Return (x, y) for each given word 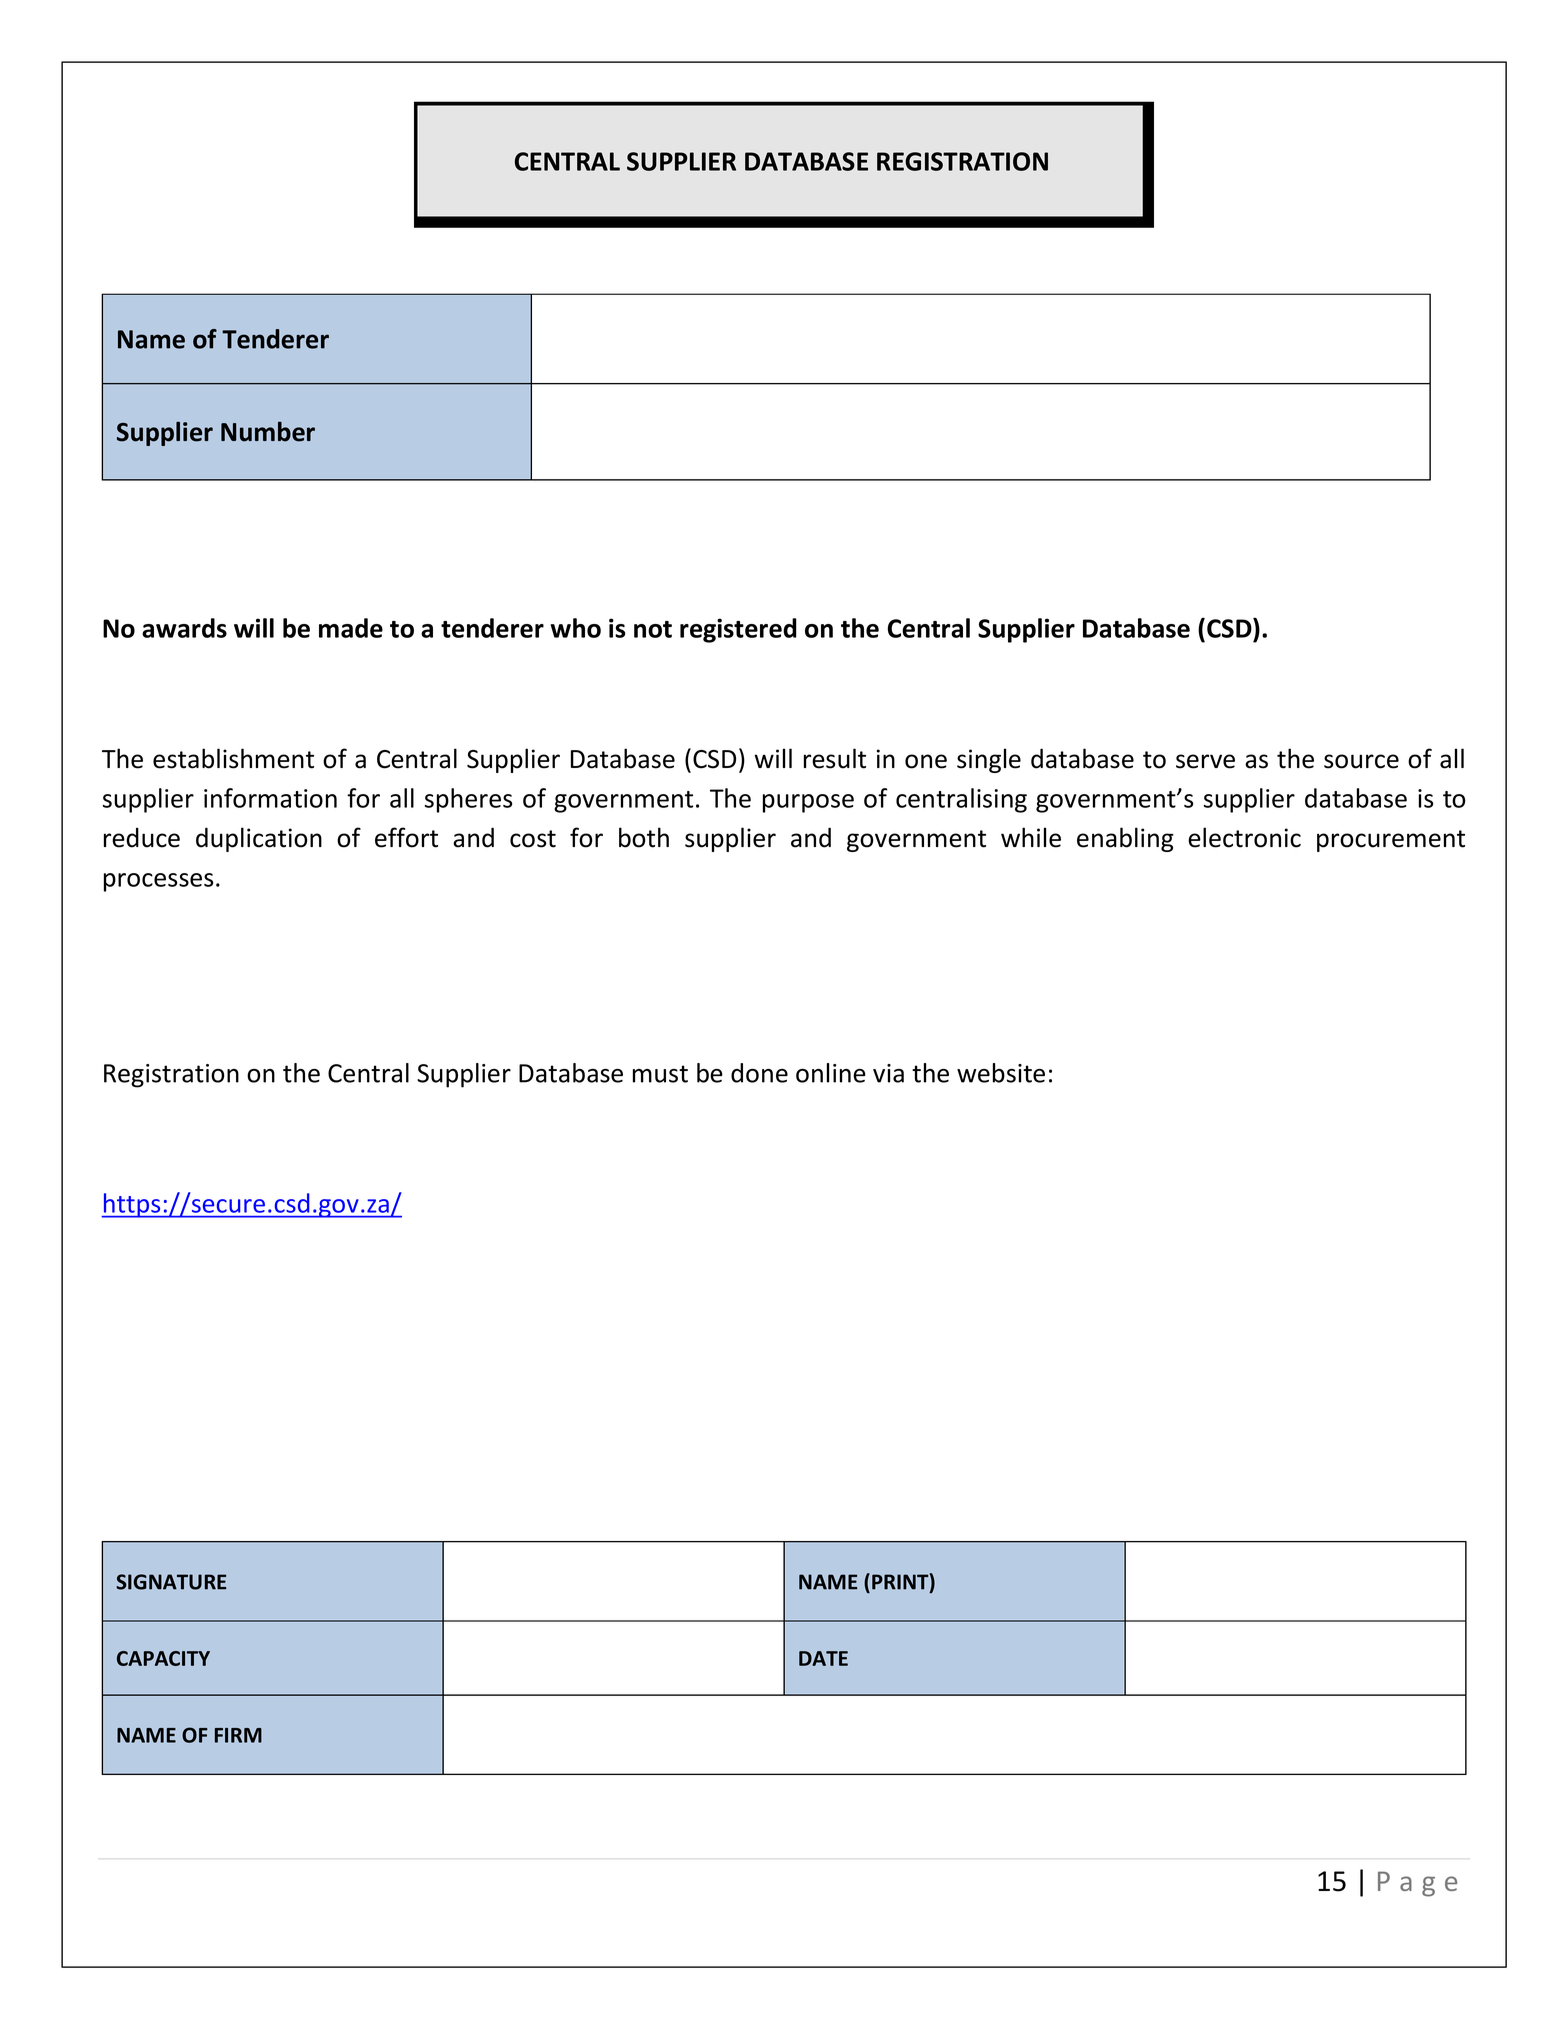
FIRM (238, 1735)
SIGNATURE (171, 1582)
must (660, 1074)
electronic (1244, 837)
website (1001, 1073)
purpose (808, 803)
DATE (823, 1658)
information (270, 798)
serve (1205, 761)
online (831, 1073)
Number (268, 431)
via (888, 1073)
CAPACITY (163, 1658)
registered (738, 630)
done (759, 1073)
